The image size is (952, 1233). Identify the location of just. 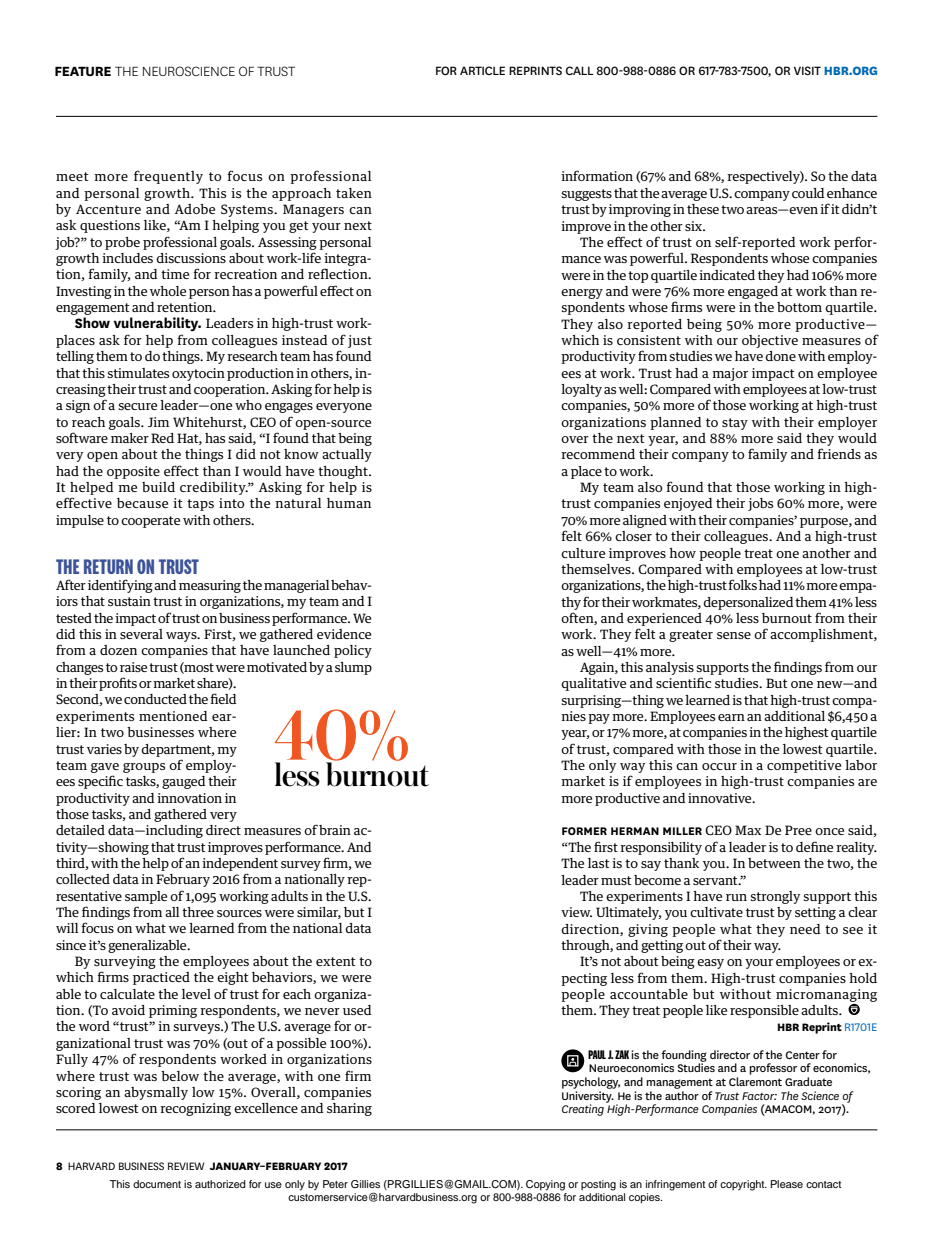
(360, 341).
